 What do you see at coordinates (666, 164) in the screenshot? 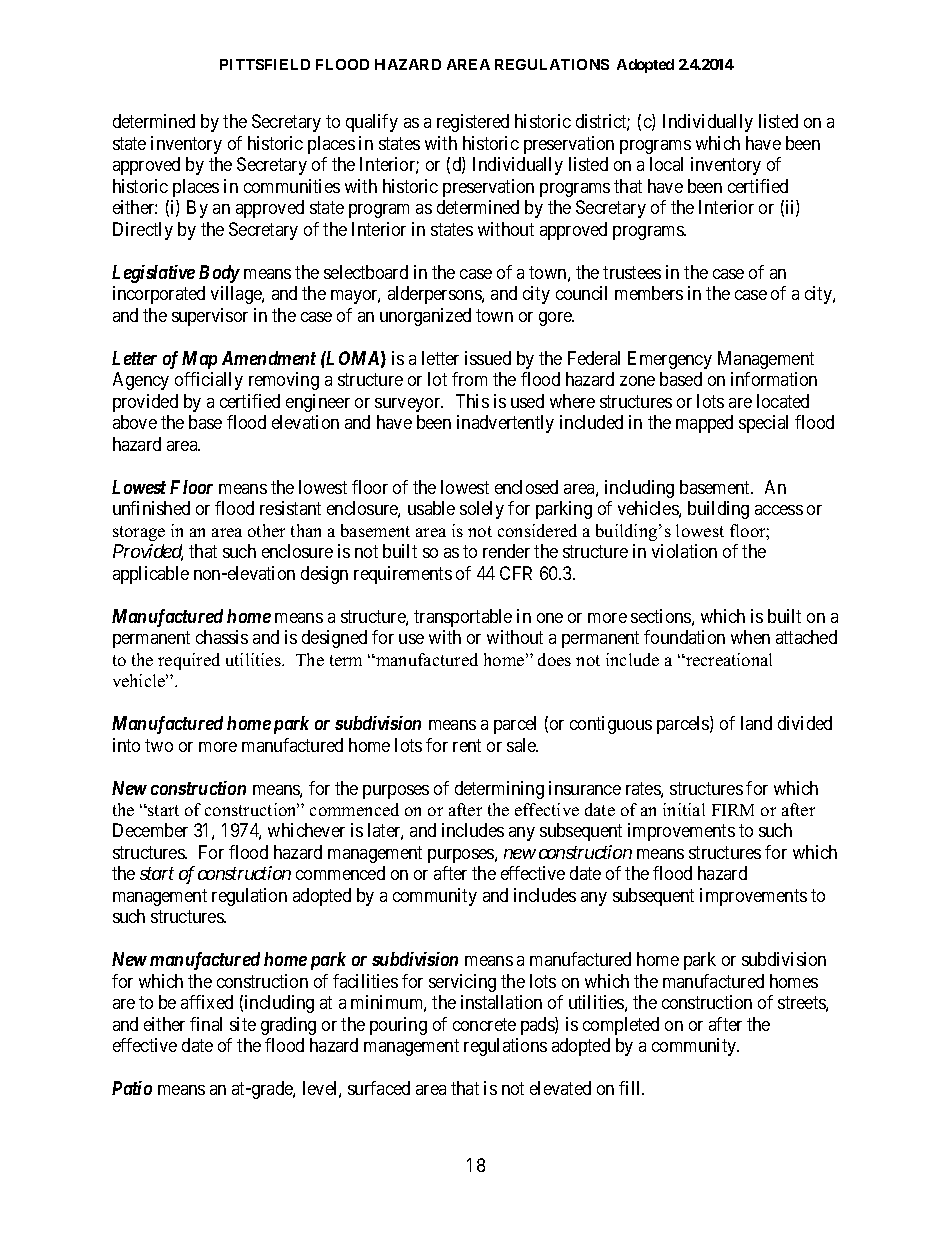
I see `local` at bounding box center [666, 164].
